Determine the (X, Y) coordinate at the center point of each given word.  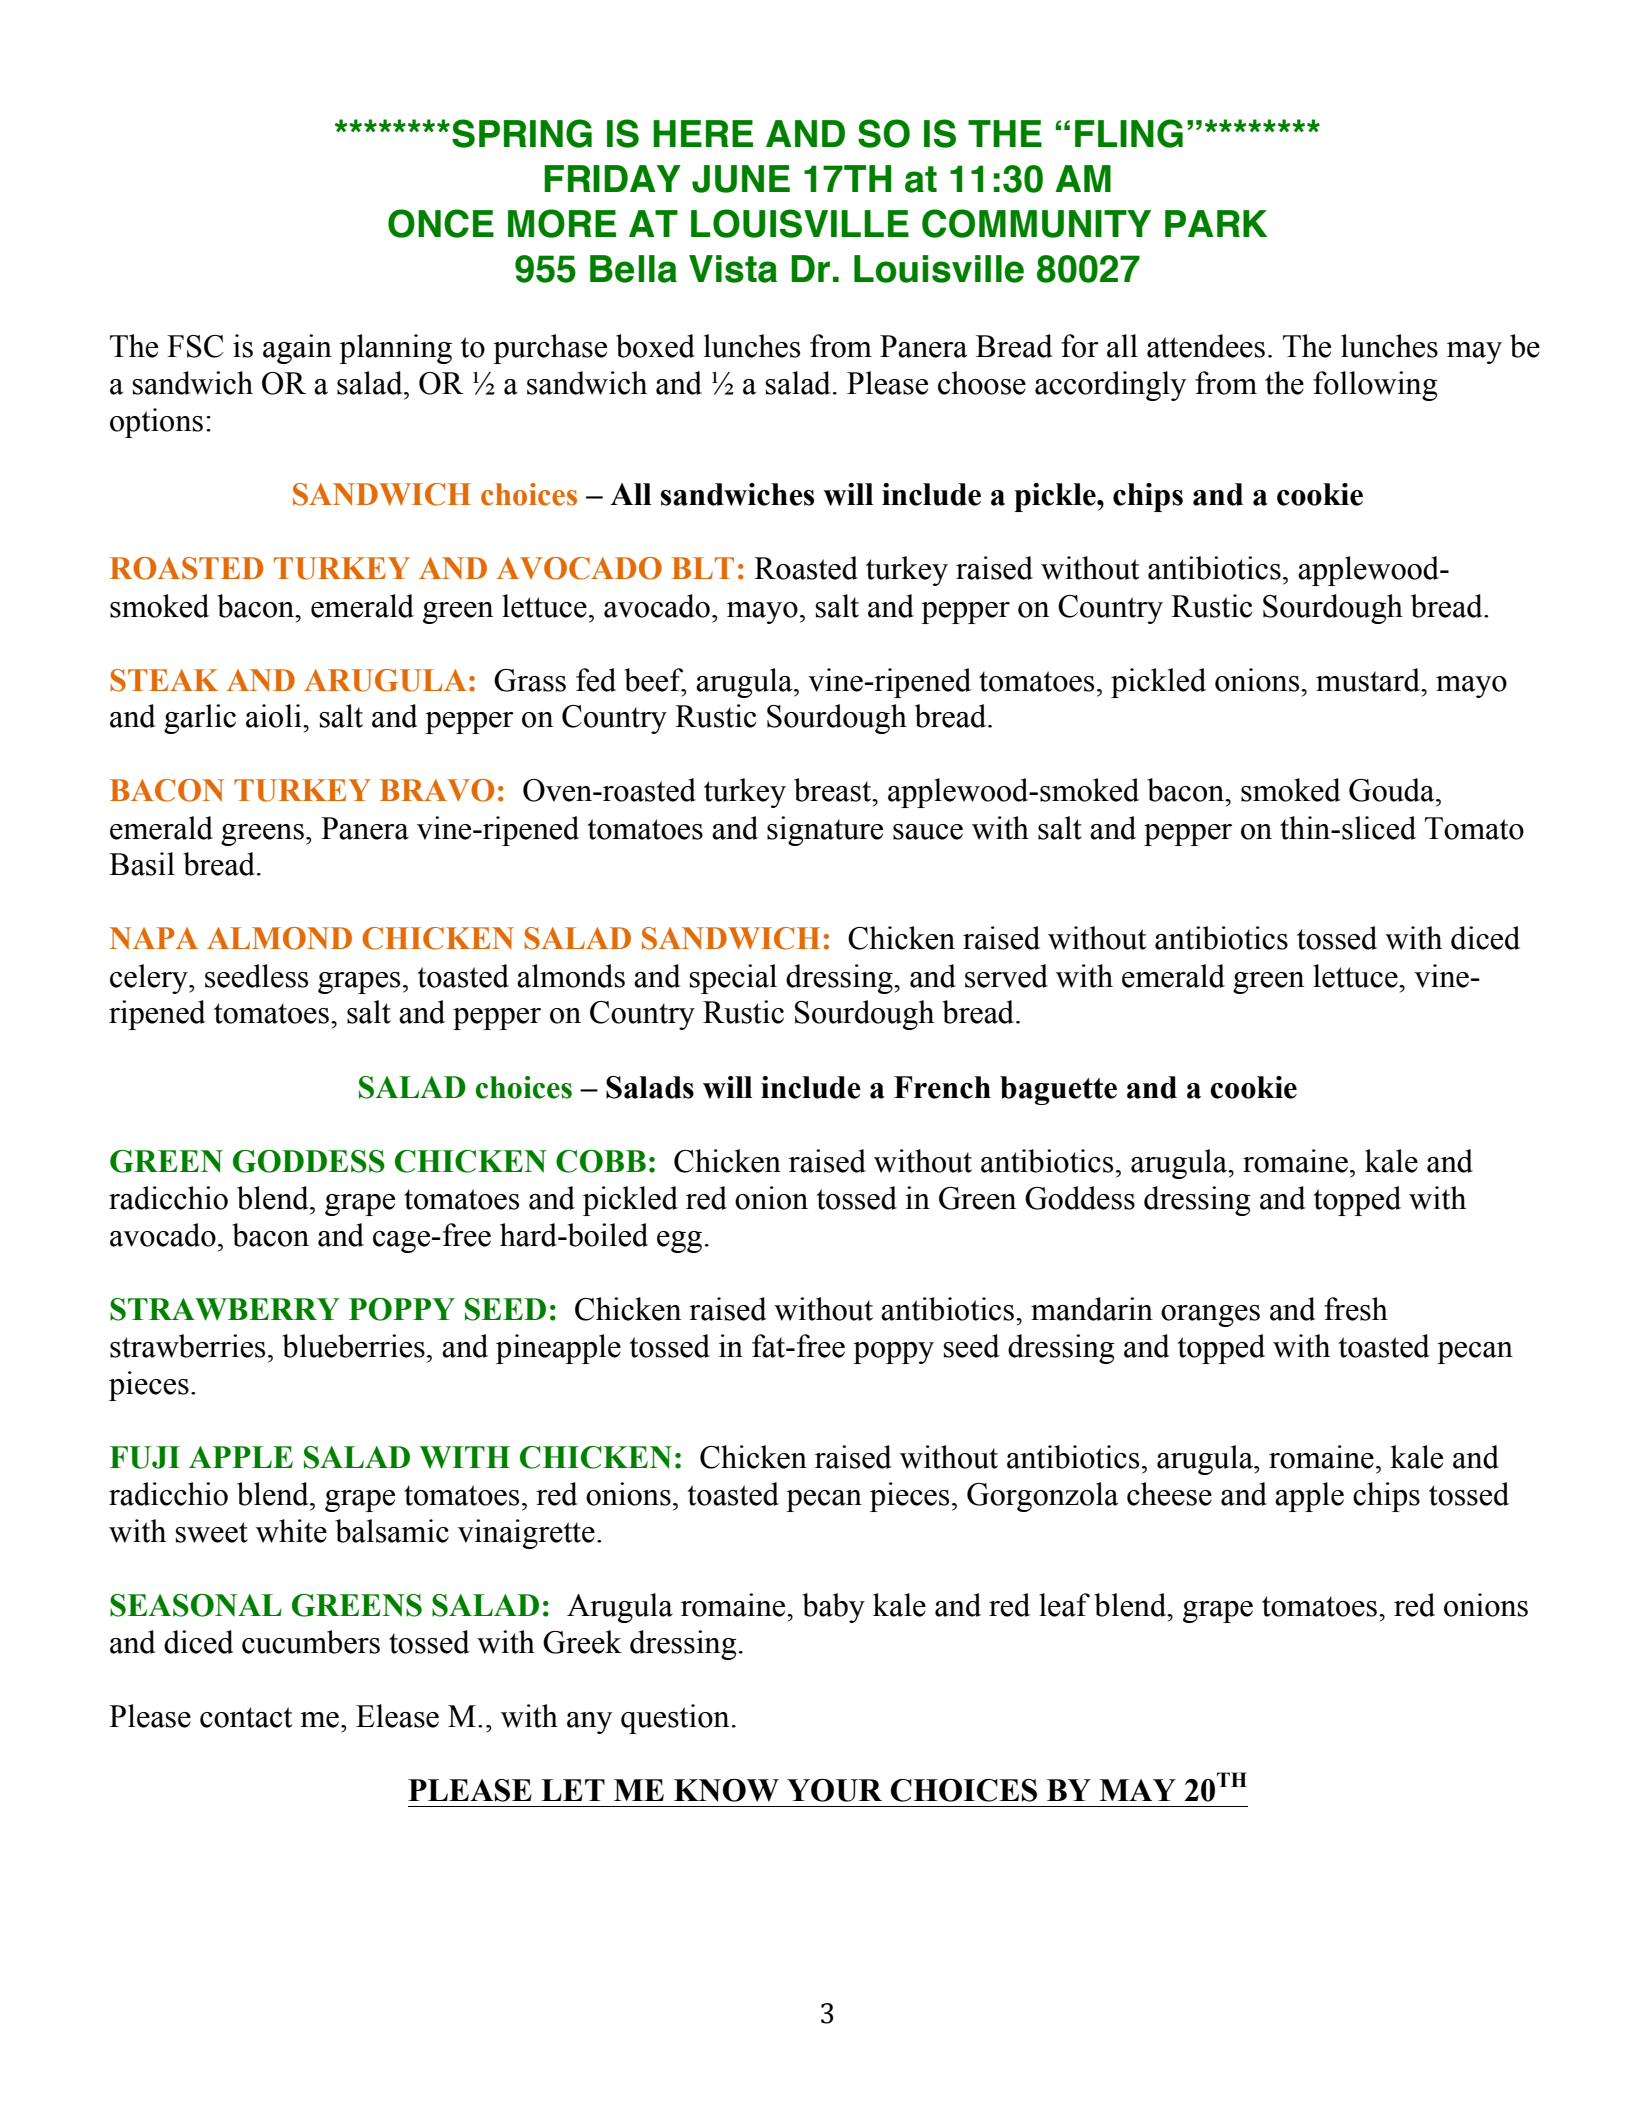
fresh (1356, 1309)
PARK (1216, 223)
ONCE (441, 223)
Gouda (1393, 790)
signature (825, 831)
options (156, 423)
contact (246, 1717)
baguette (1058, 1090)
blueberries (353, 1346)
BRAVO (437, 790)
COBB (601, 1161)
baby (833, 1608)
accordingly (1110, 386)
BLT (702, 568)
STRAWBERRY (225, 1309)
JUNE (741, 179)
